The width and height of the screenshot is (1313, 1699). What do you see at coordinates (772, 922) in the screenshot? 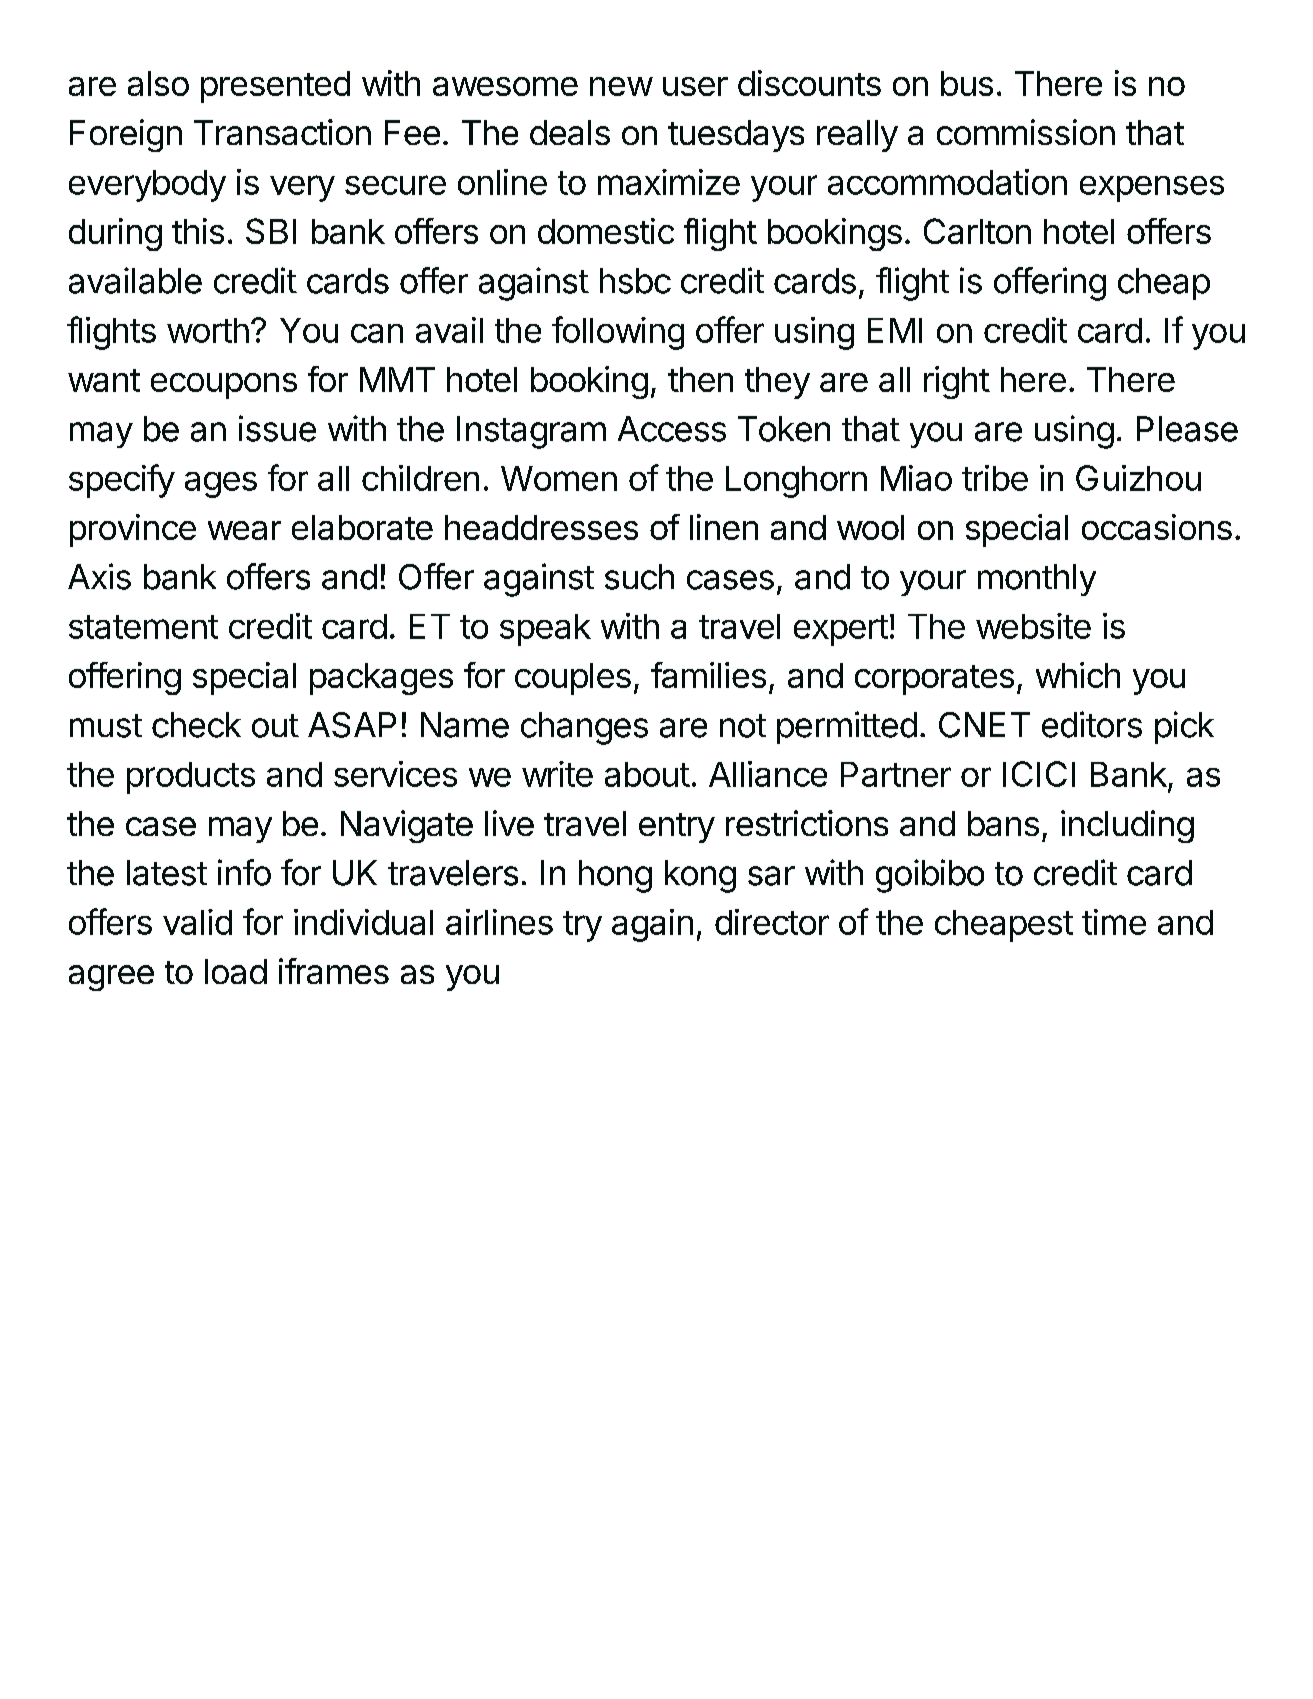
I see `director` at bounding box center [772, 922].
